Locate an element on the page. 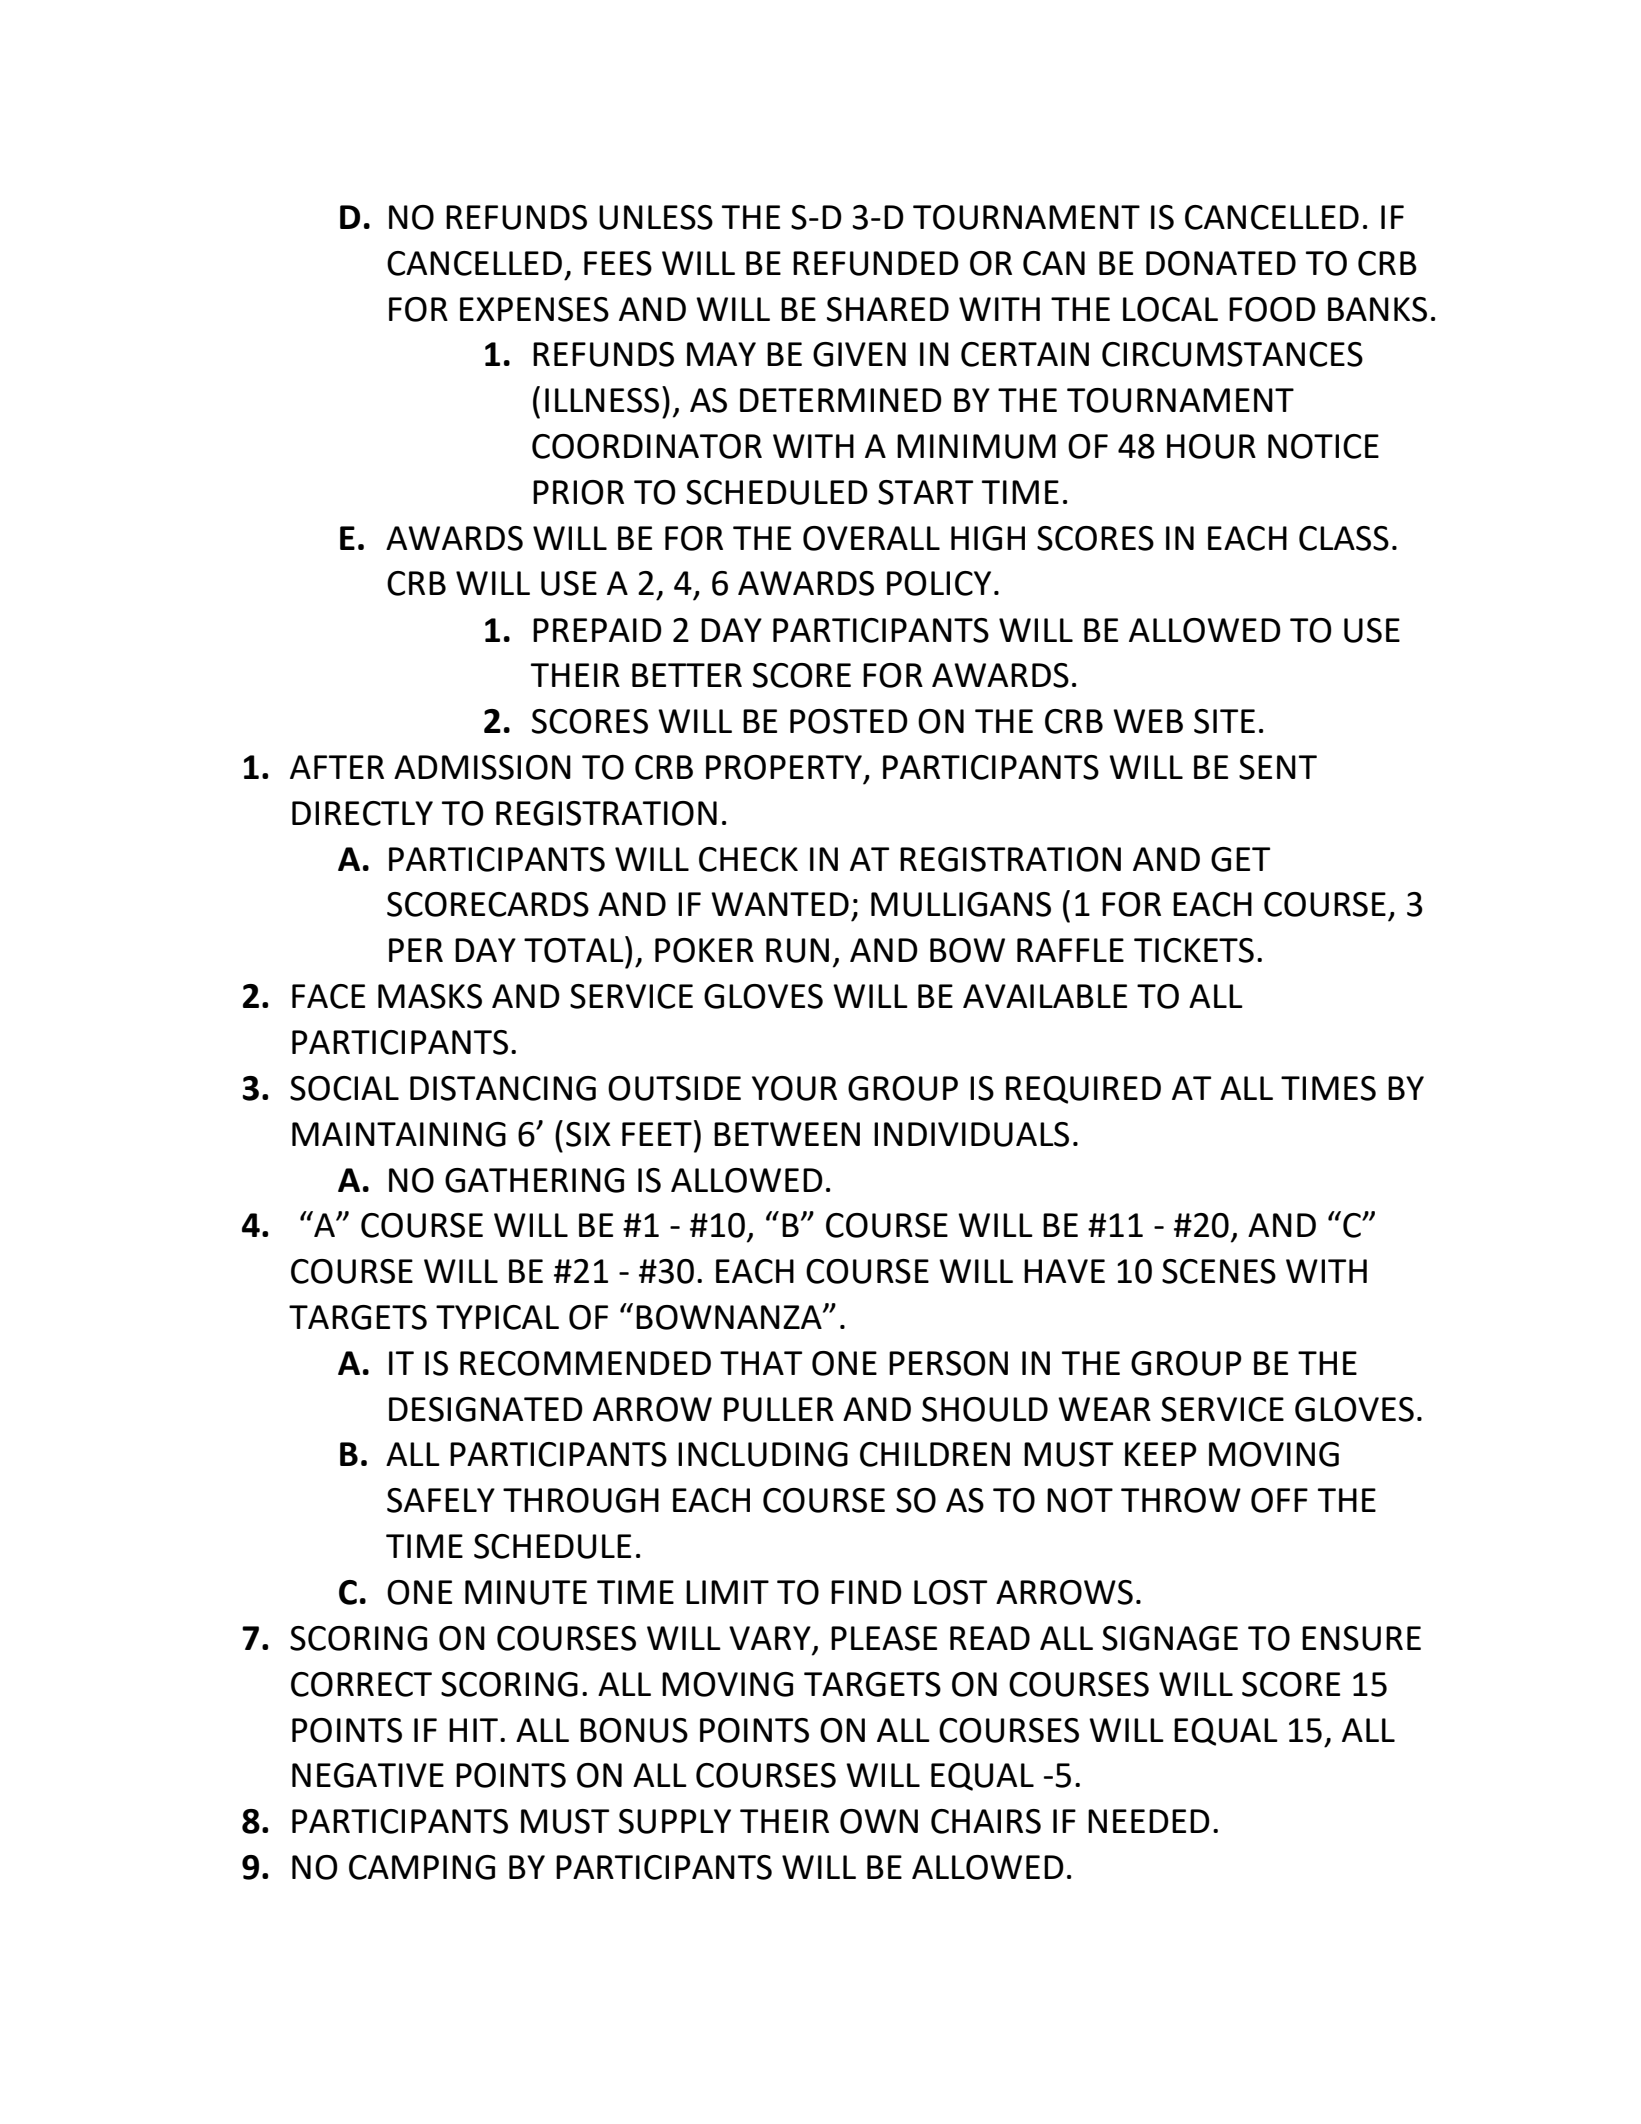 The height and width of the page is (2124, 1641). THAT is located at coordinates (761, 1363).
